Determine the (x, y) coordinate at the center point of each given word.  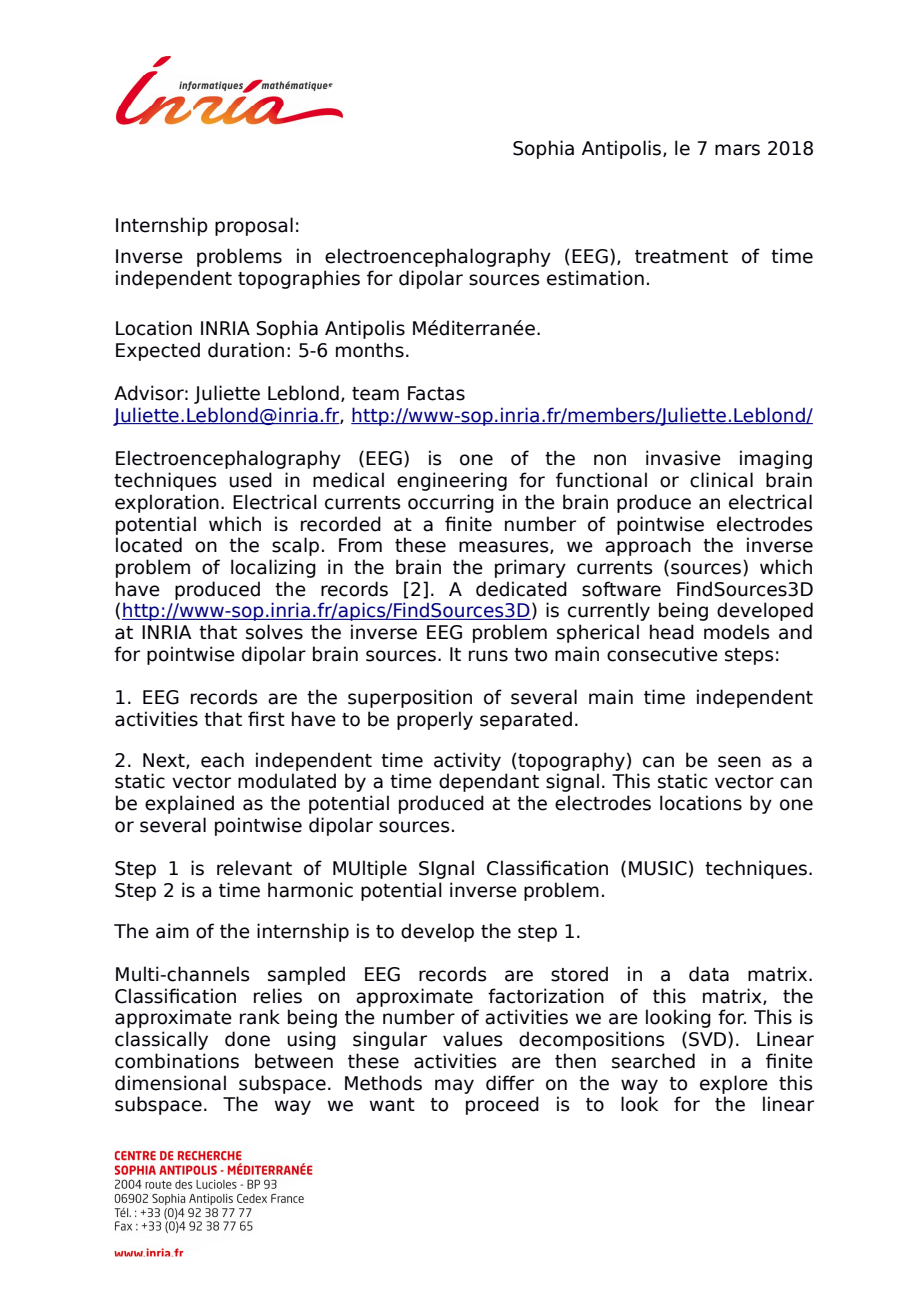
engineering (452, 481)
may (454, 1086)
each (222, 760)
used (250, 480)
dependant (489, 782)
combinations (177, 1061)
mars (737, 150)
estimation (595, 278)
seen (739, 762)
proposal (254, 226)
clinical (721, 480)
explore (734, 1084)
